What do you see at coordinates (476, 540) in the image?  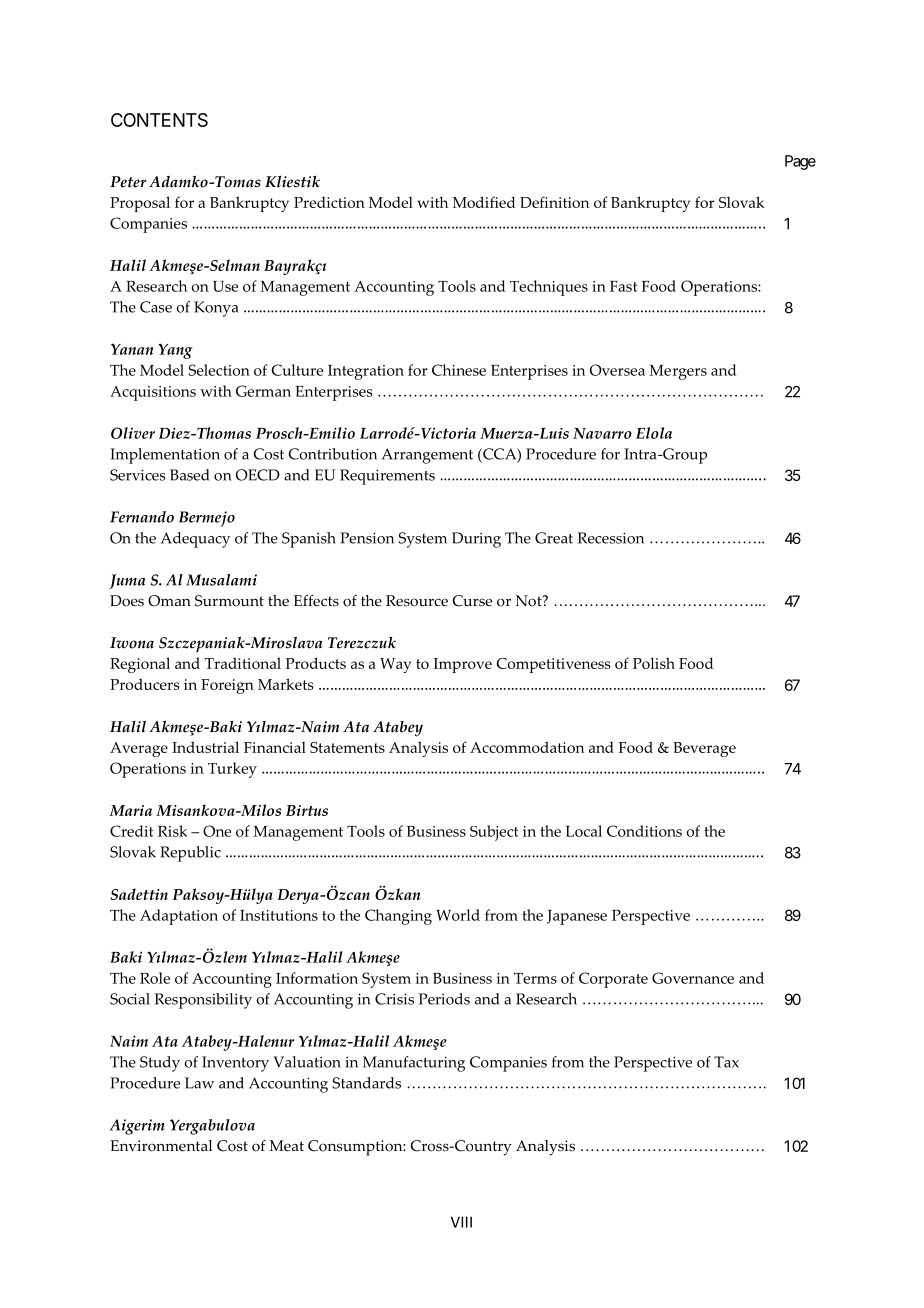 I see `During` at bounding box center [476, 540].
